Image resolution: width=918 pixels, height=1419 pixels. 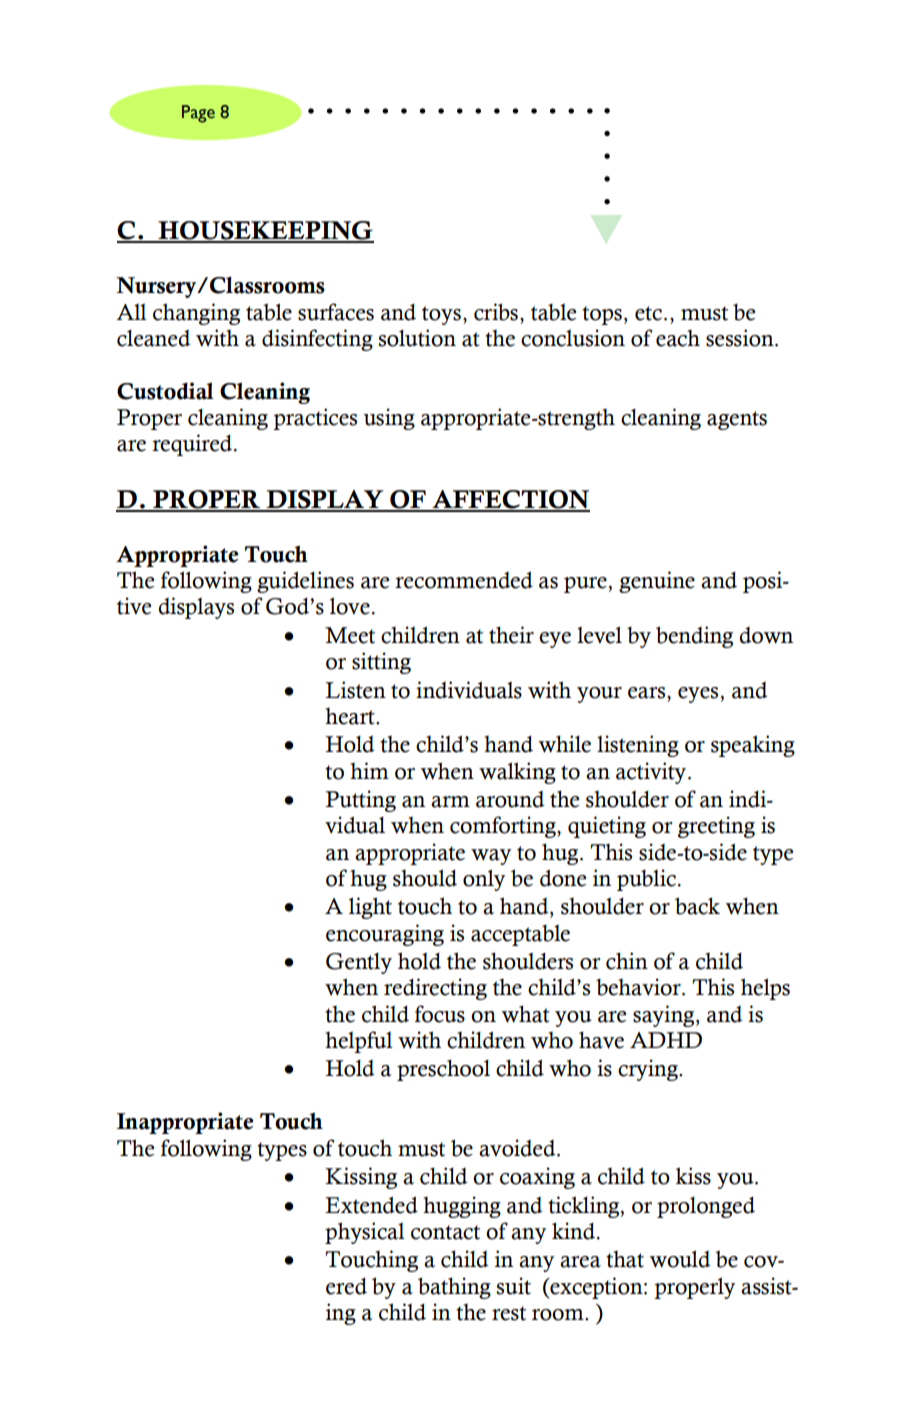 I want to click on light, so click(x=370, y=908).
